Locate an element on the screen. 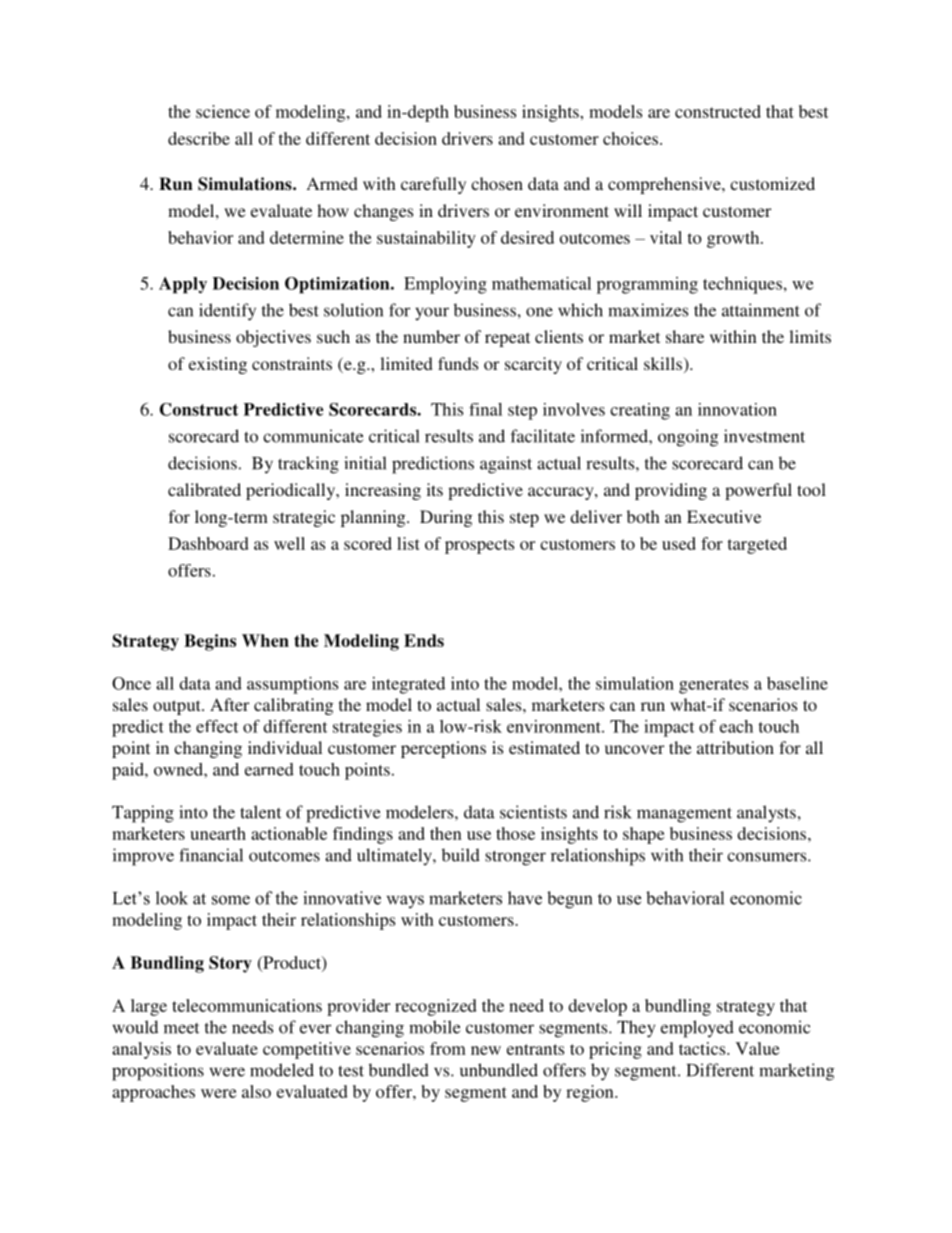 Image resolution: width=952 pixels, height=1233 pixels. identify is located at coordinates (227, 312).
